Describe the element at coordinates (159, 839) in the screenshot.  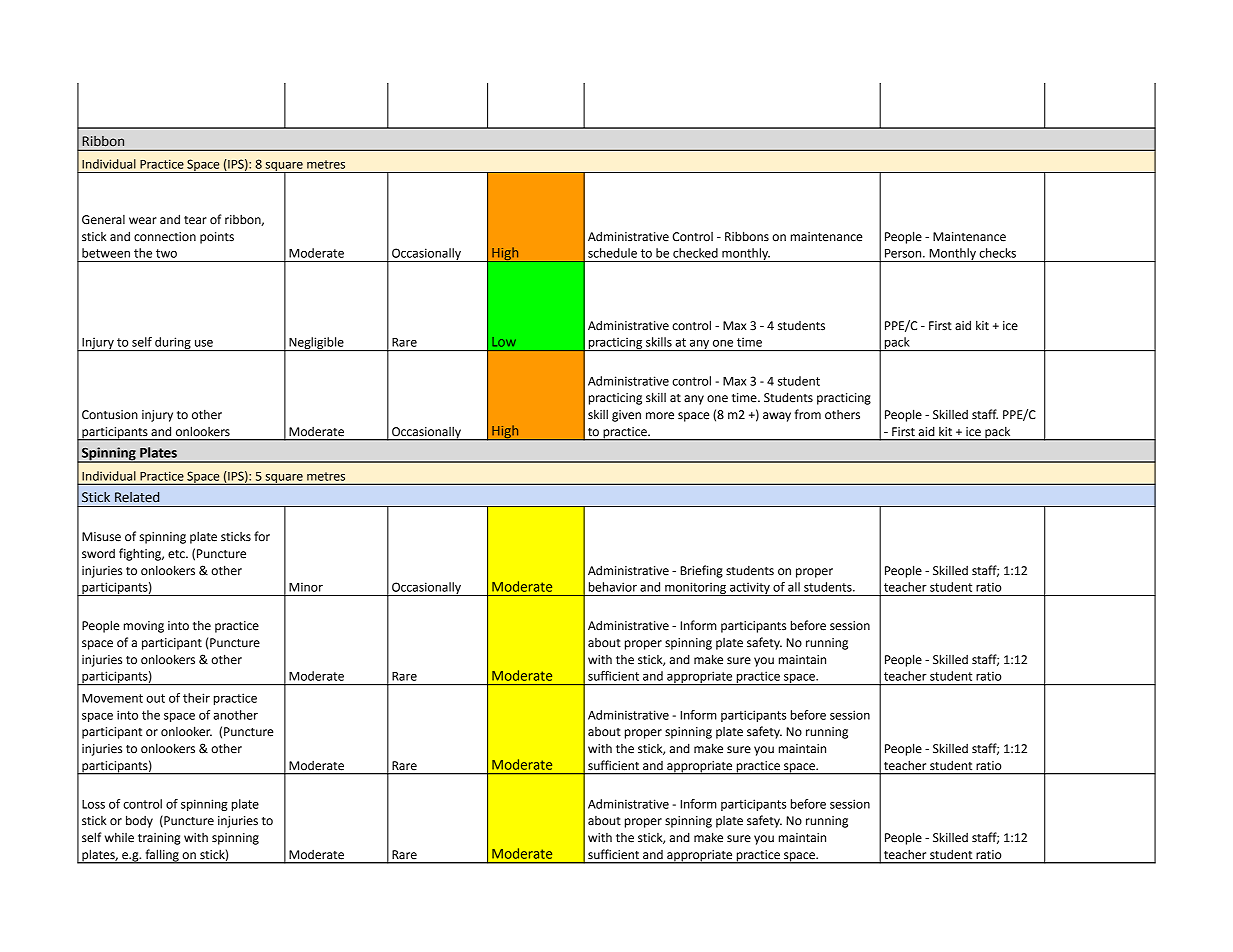
I see `training` at that location.
